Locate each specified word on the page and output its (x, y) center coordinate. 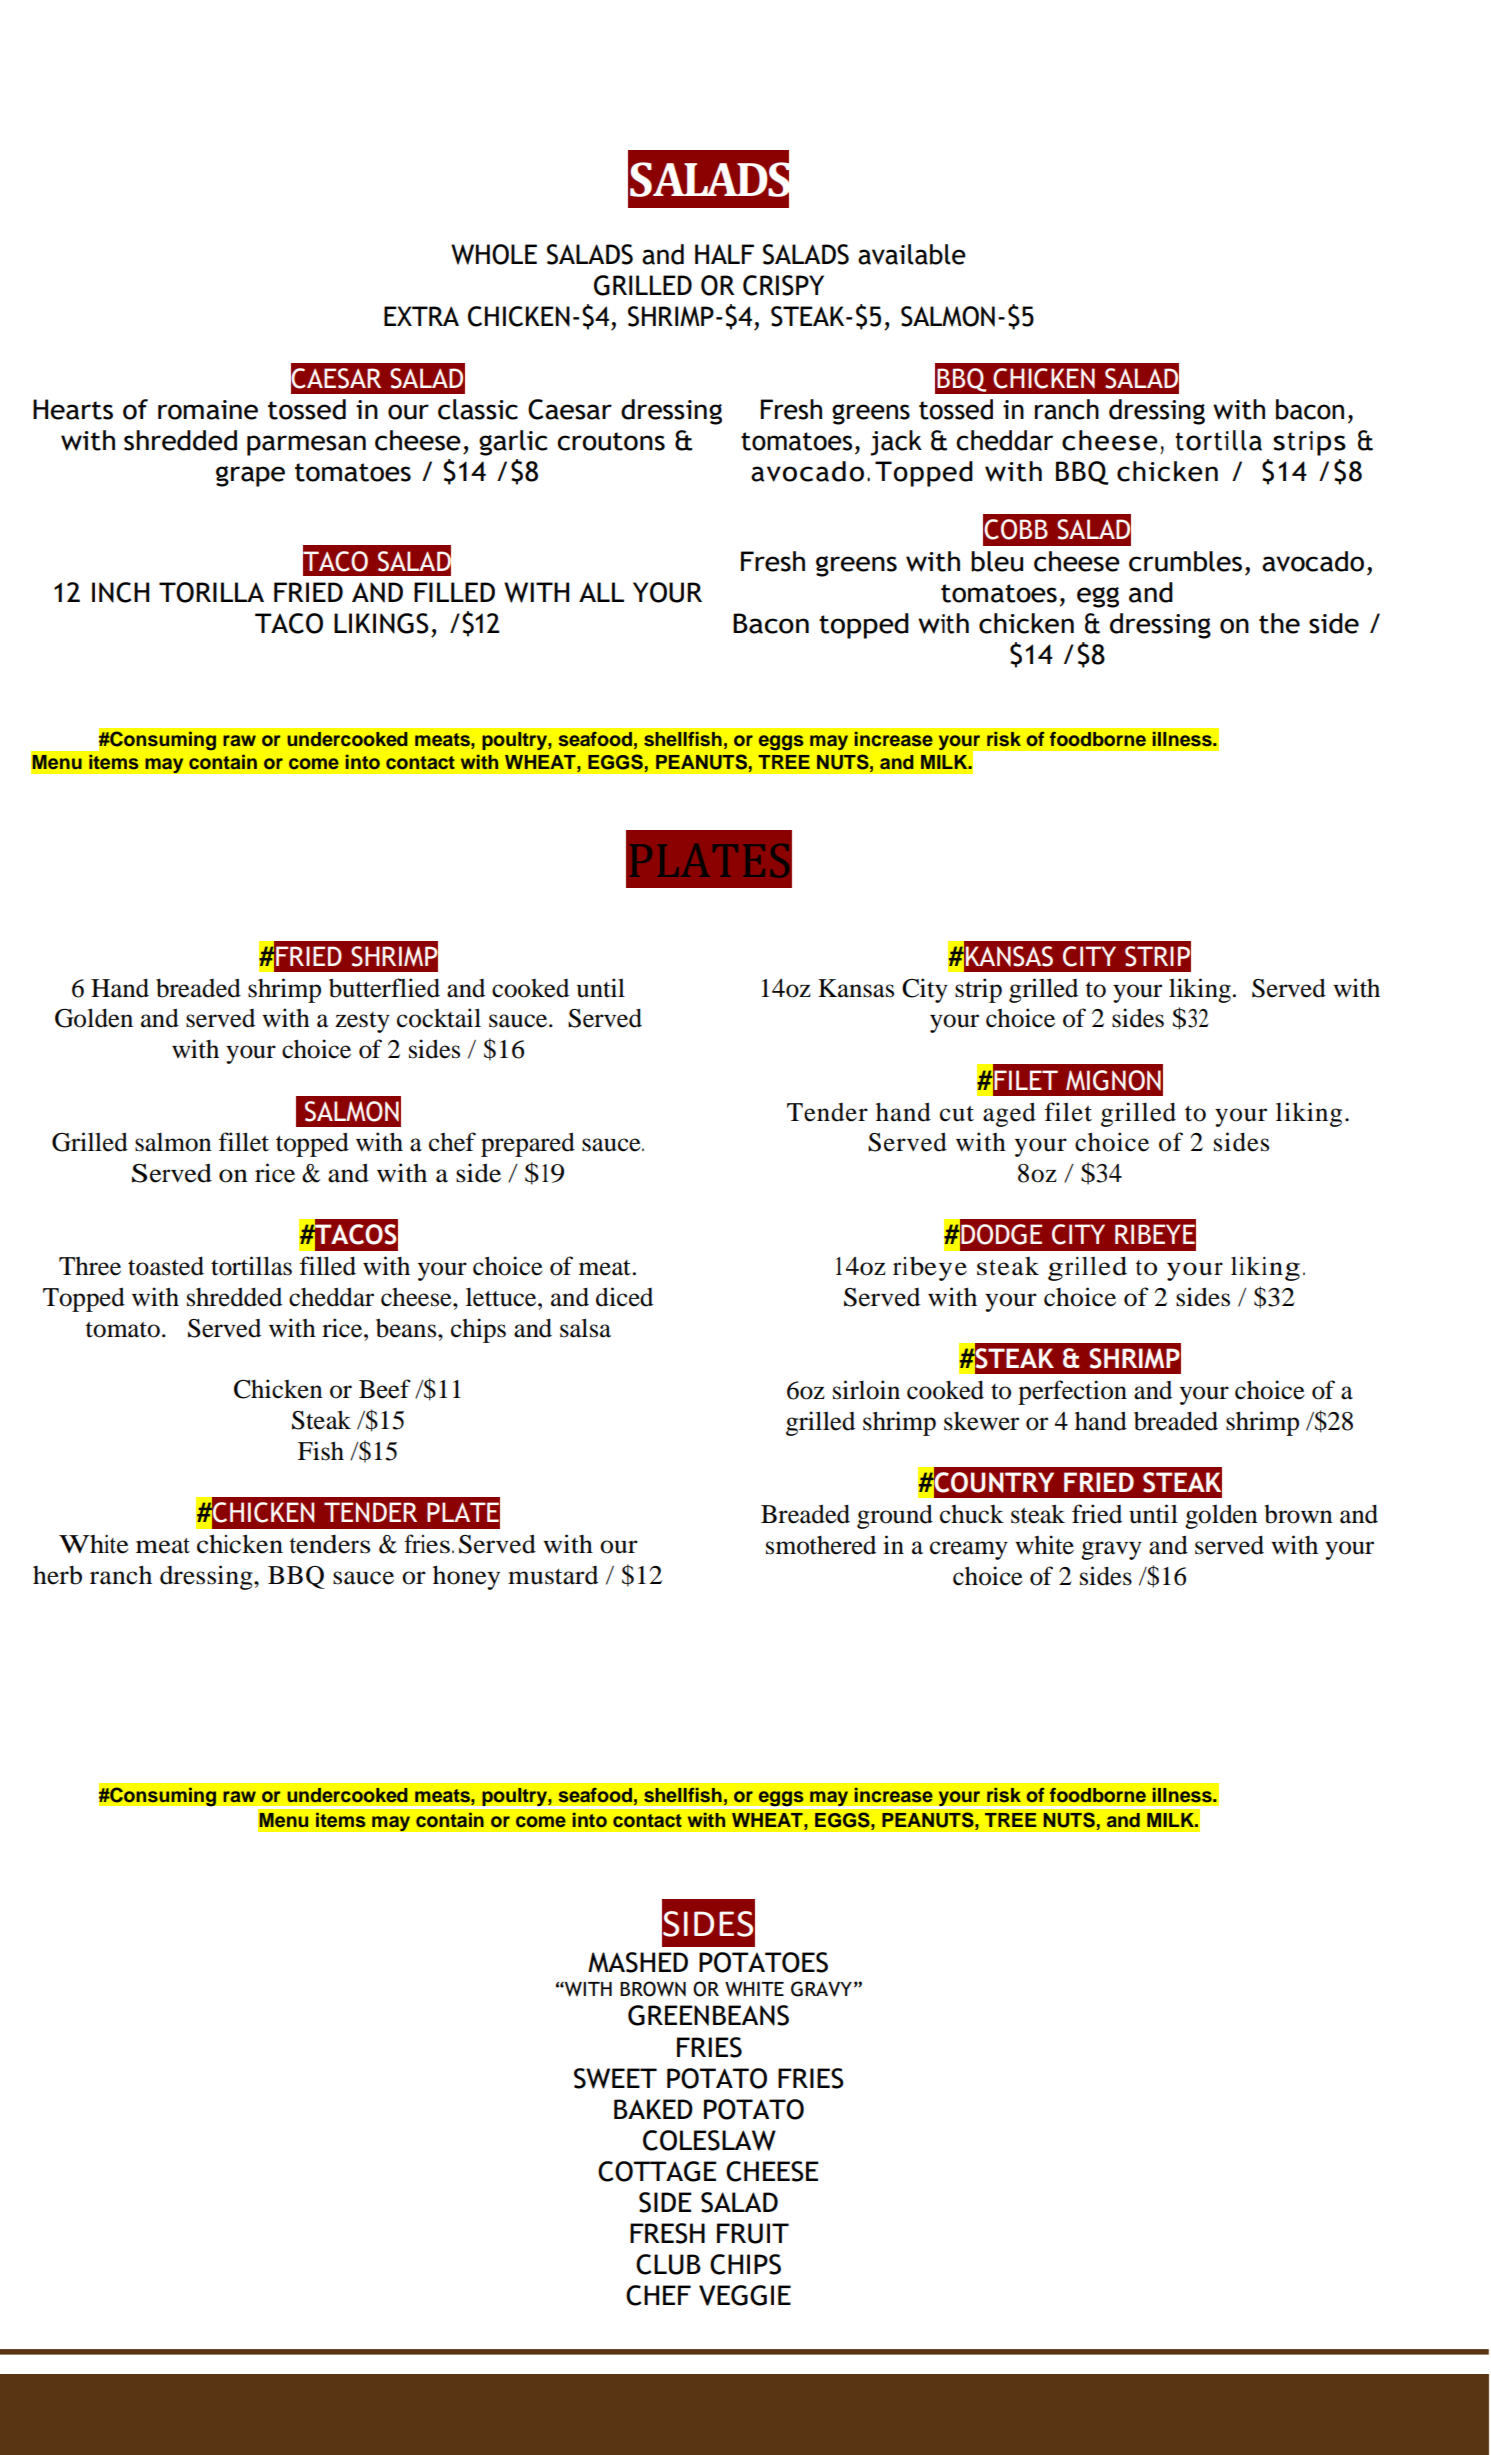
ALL (601, 592)
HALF (724, 254)
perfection (1072, 1392)
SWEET (615, 2078)
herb (57, 1575)
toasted (166, 1266)
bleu (997, 561)
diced (624, 1297)
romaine (208, 410)
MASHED (638, 1962)
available (912, 254)
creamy (969, 1550)
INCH (120, 592)
